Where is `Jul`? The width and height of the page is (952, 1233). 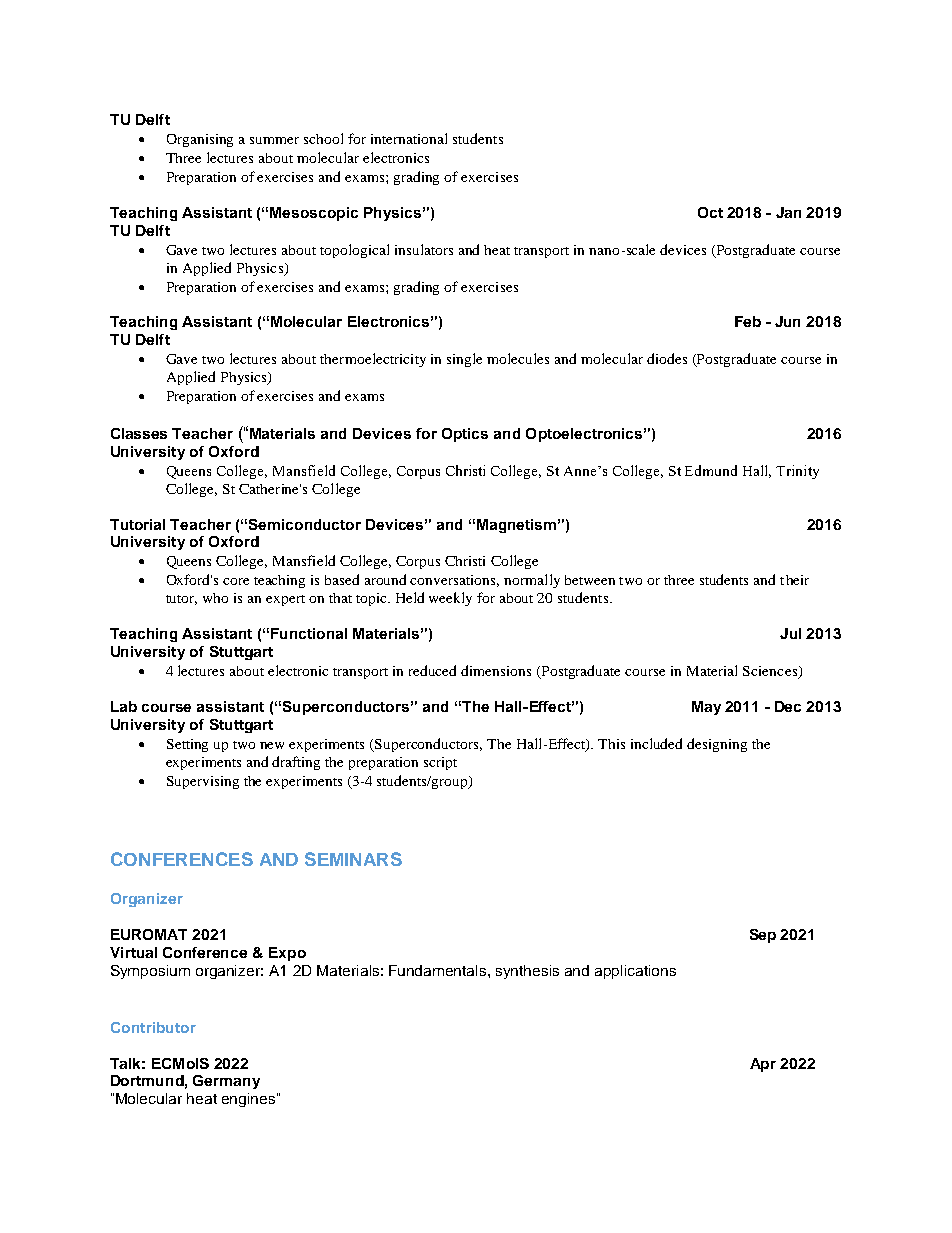 Jul is located at coordinates (790, 633).
